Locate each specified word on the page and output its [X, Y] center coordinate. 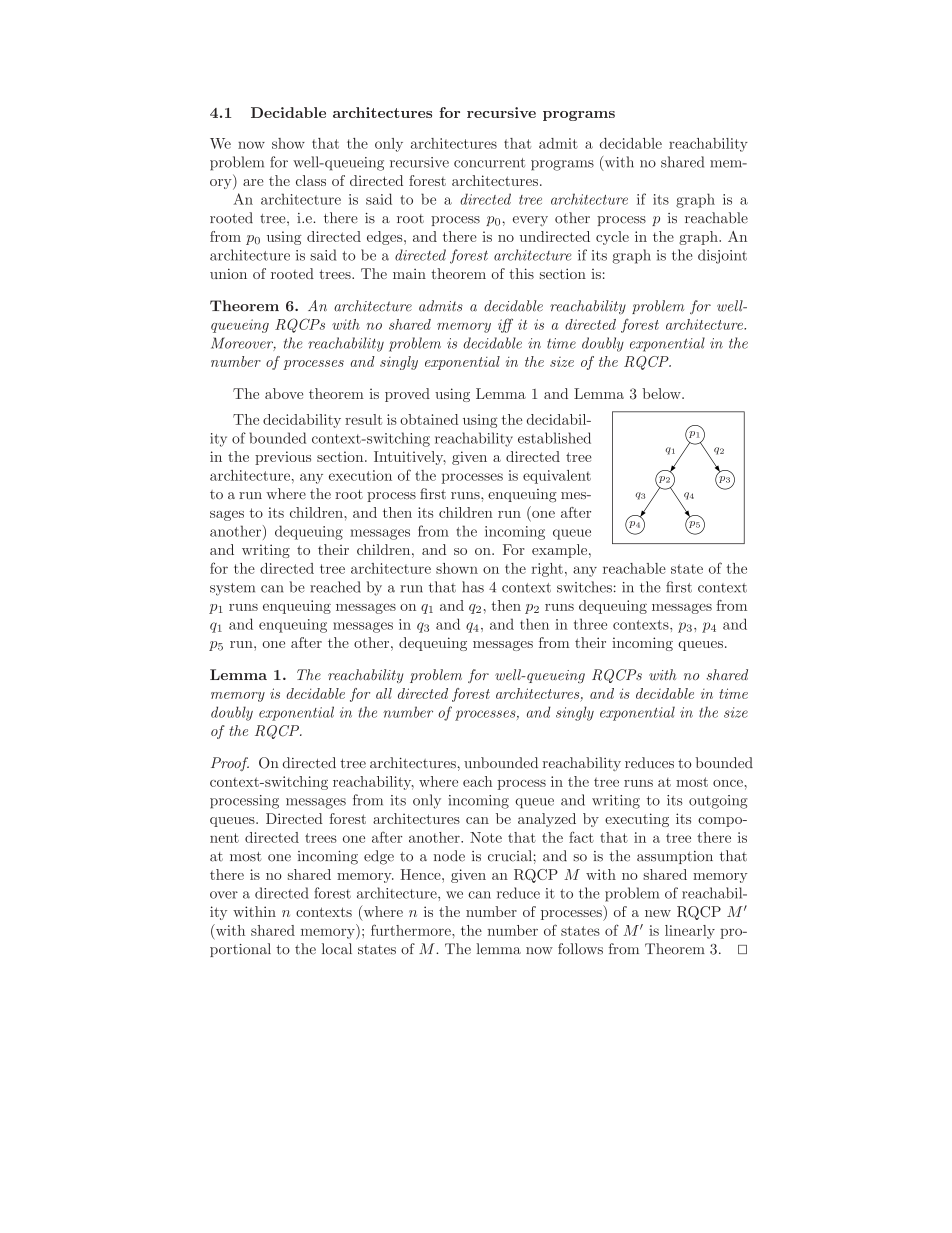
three [590, 624]
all [384, 693]
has [473, 587]
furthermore [412, 930]
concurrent [489, 163]
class [311, 180]
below [662, 393]
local [337, 949]
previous [283, 458]
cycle [612, 238]
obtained [429, 419]
